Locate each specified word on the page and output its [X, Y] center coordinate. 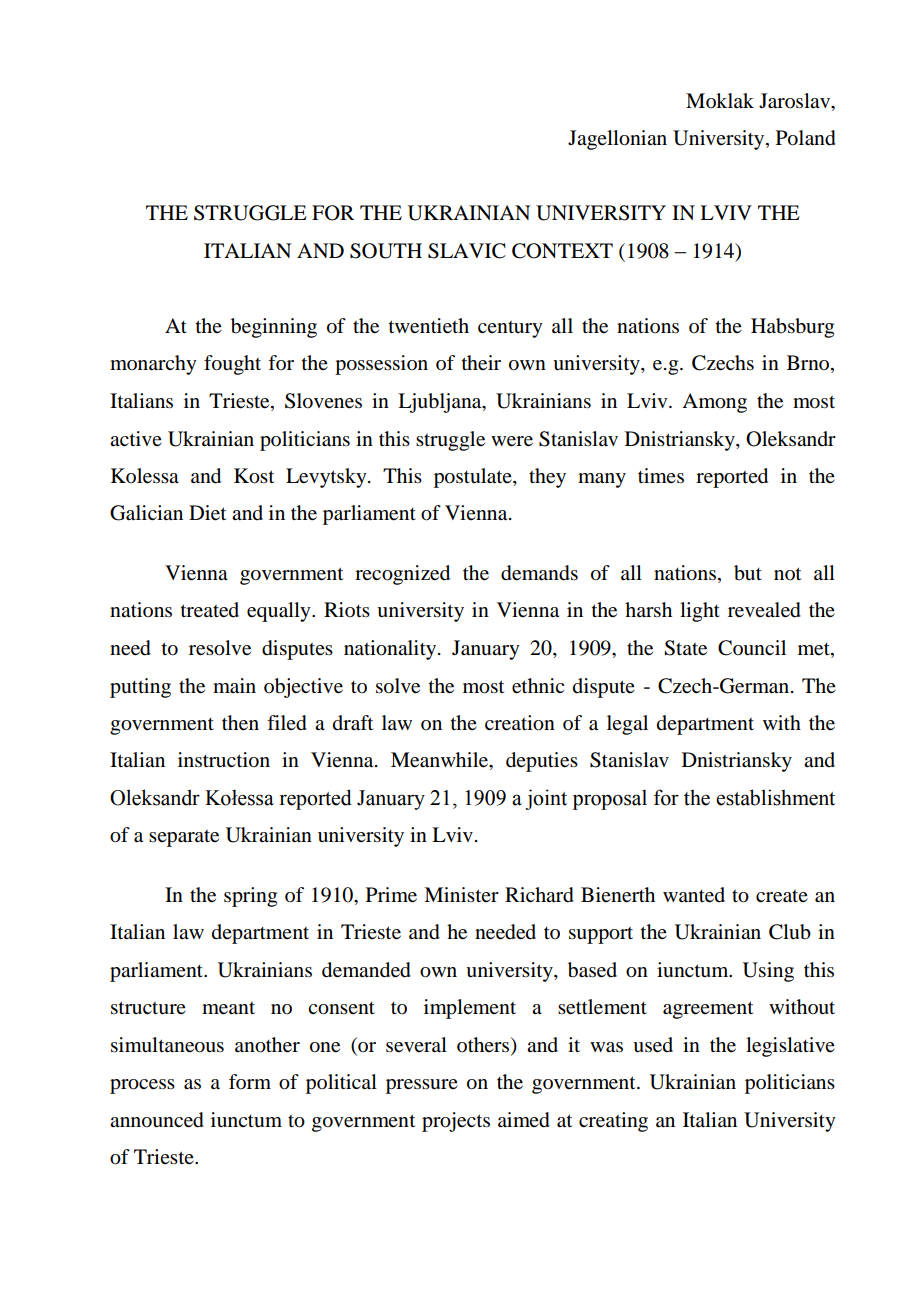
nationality [391, 650]
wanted [694, 895]
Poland [806, 138]
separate [184, 838]
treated [210, 610]
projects [456, 1122]
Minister [461, 894]
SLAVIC [467, 251]
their [481, 363]
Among [714, 403]
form [250, 1082]
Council [752, 648]
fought [232, 365]
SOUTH [386, 251]
